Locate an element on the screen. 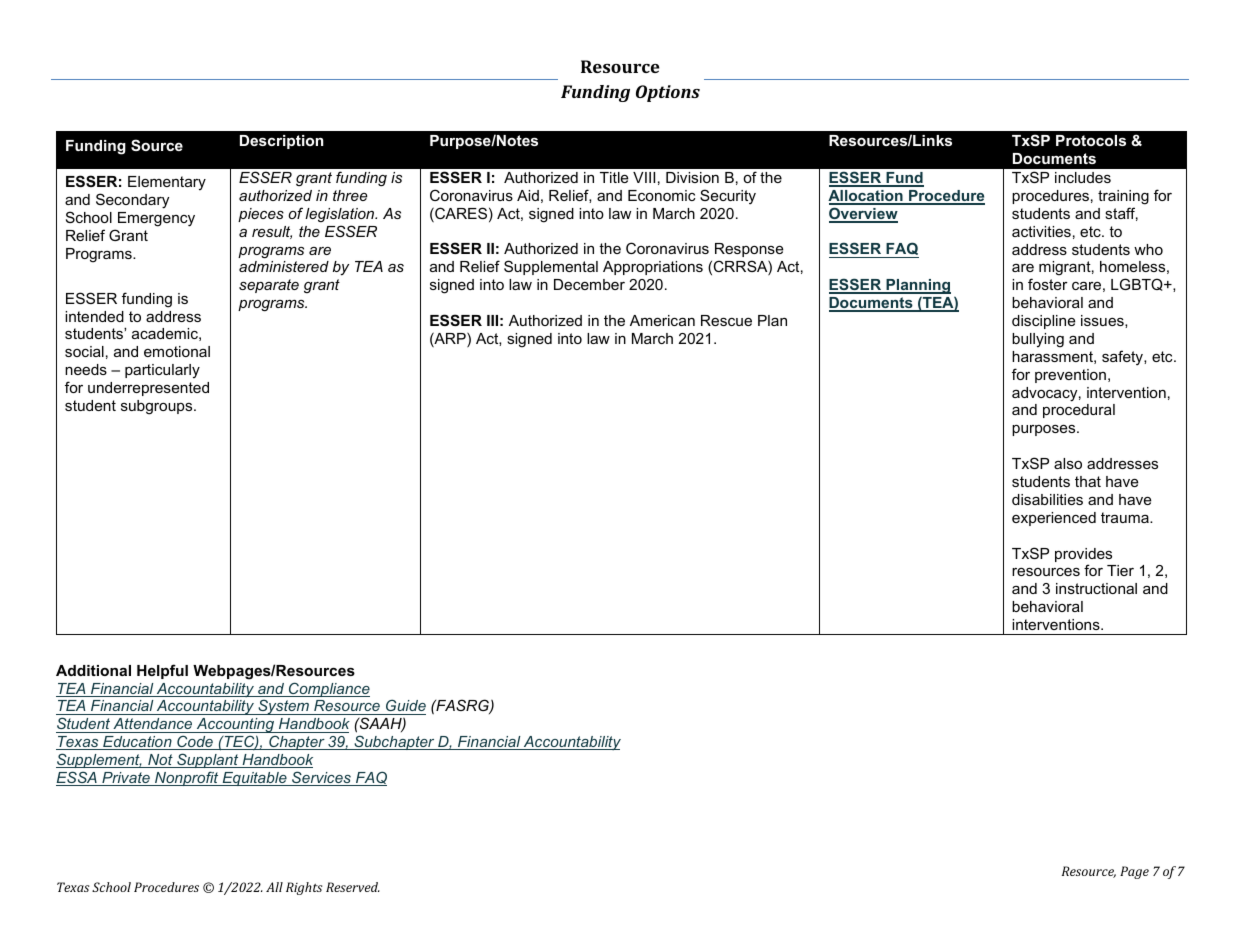 This screenshot has height=952, width=1233. Protocols is located at coordinates (1091, 140).
